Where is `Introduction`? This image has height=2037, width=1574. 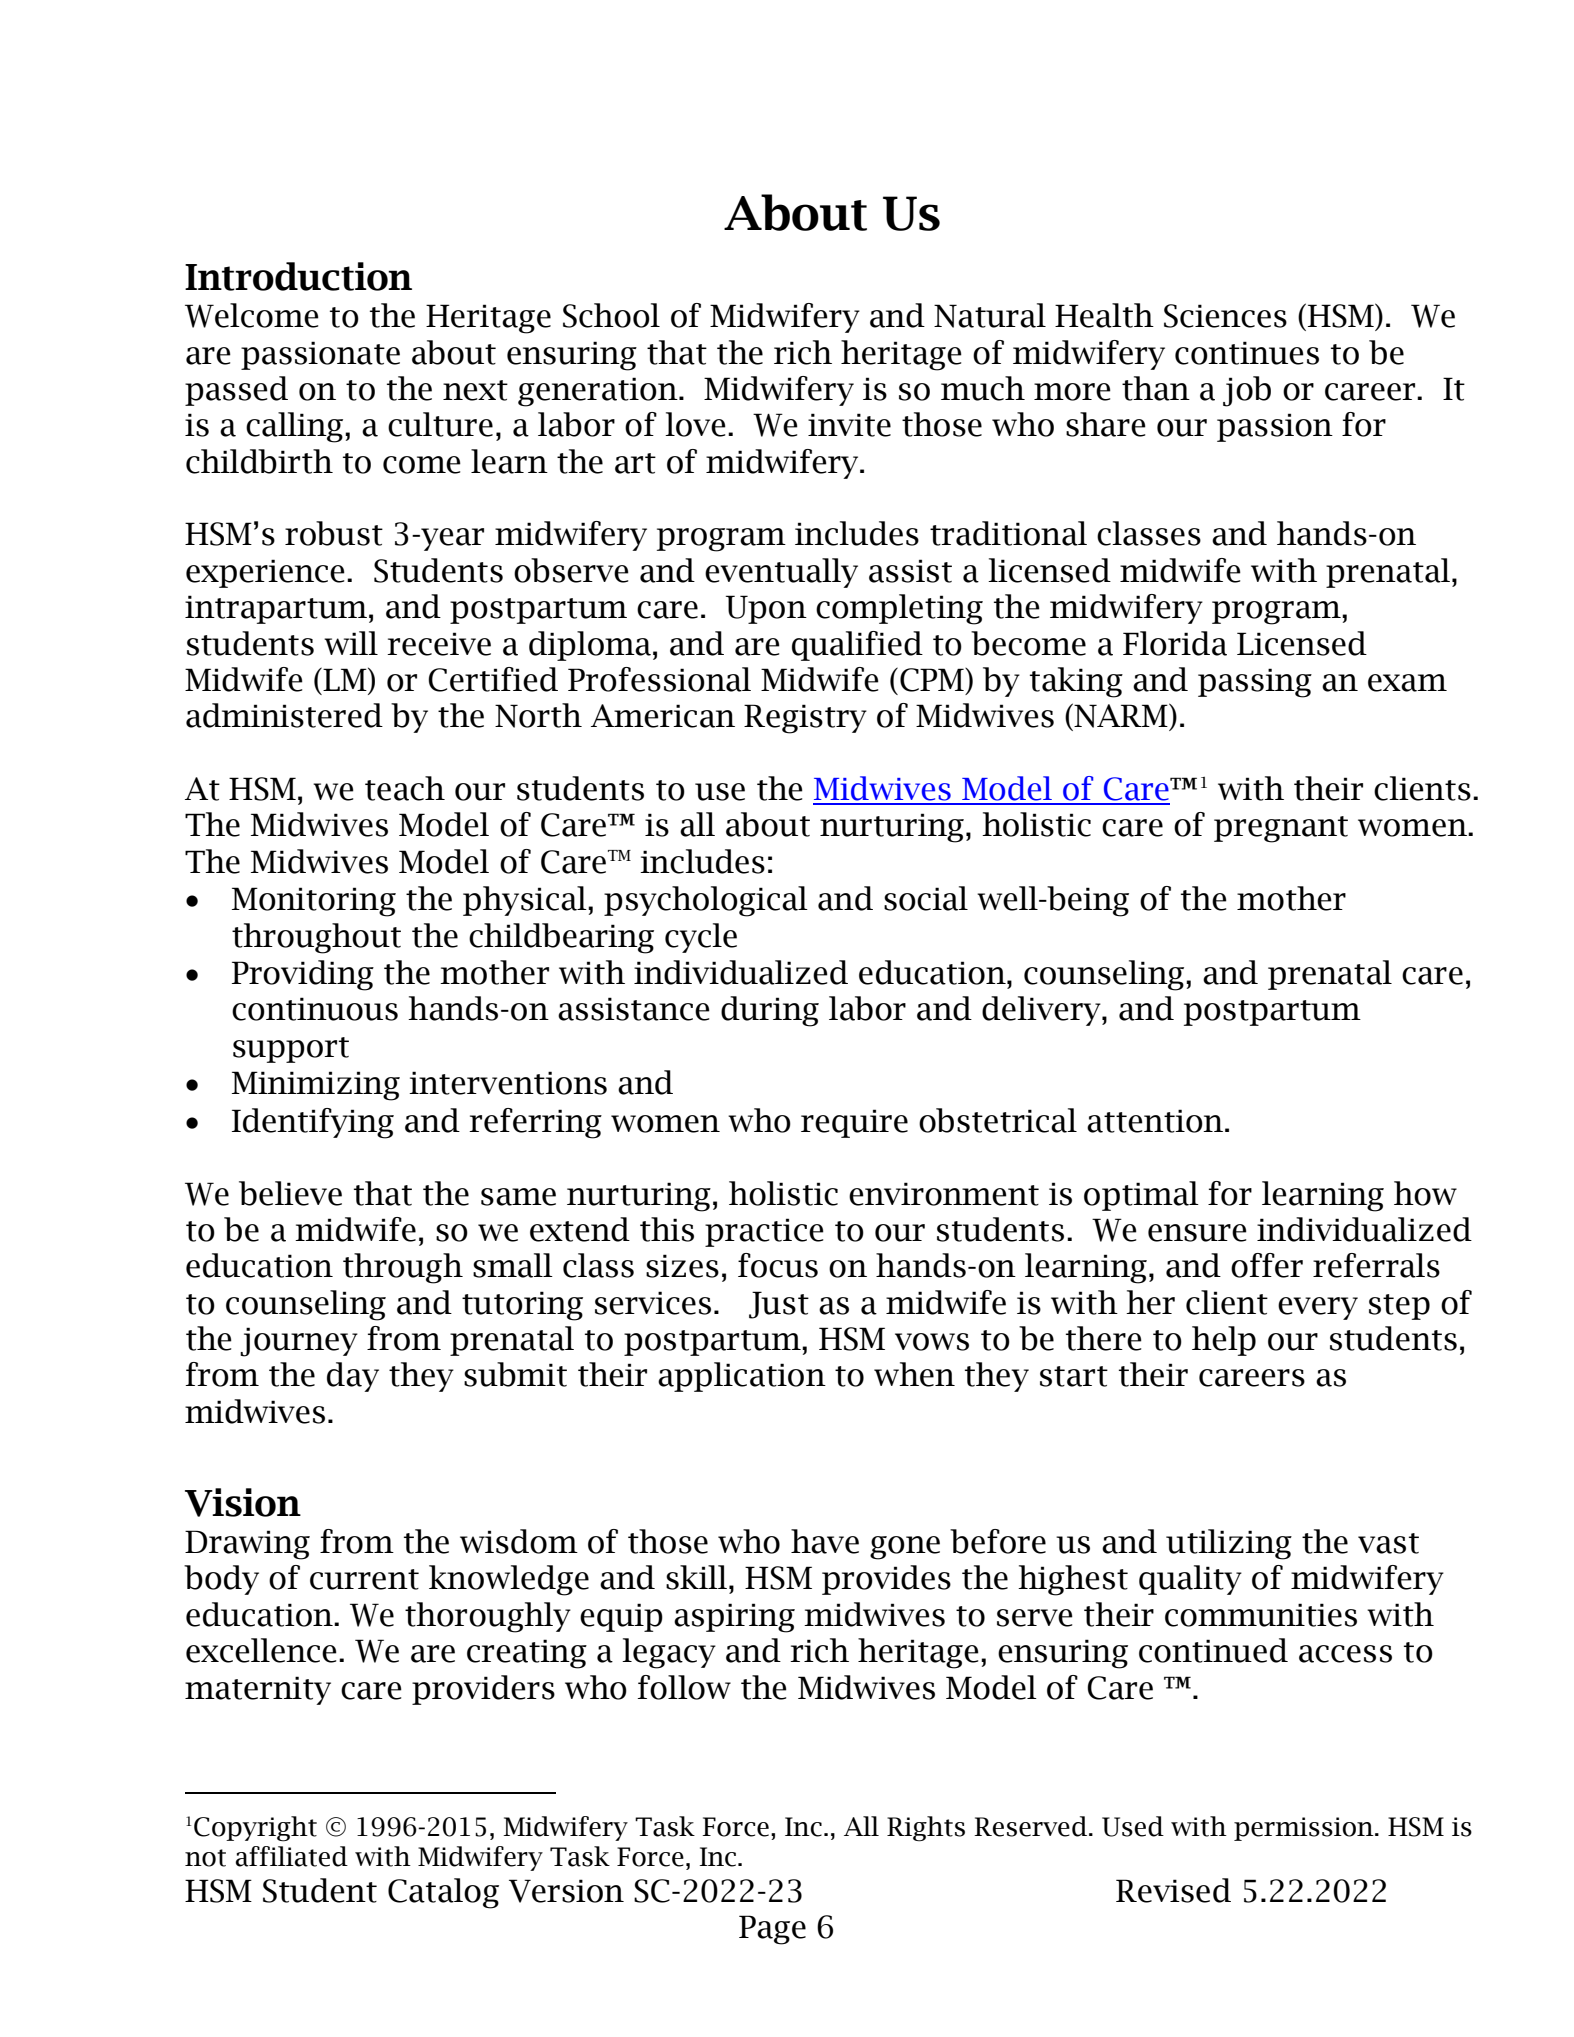
Introduction is located at coordinates (298, 276).
